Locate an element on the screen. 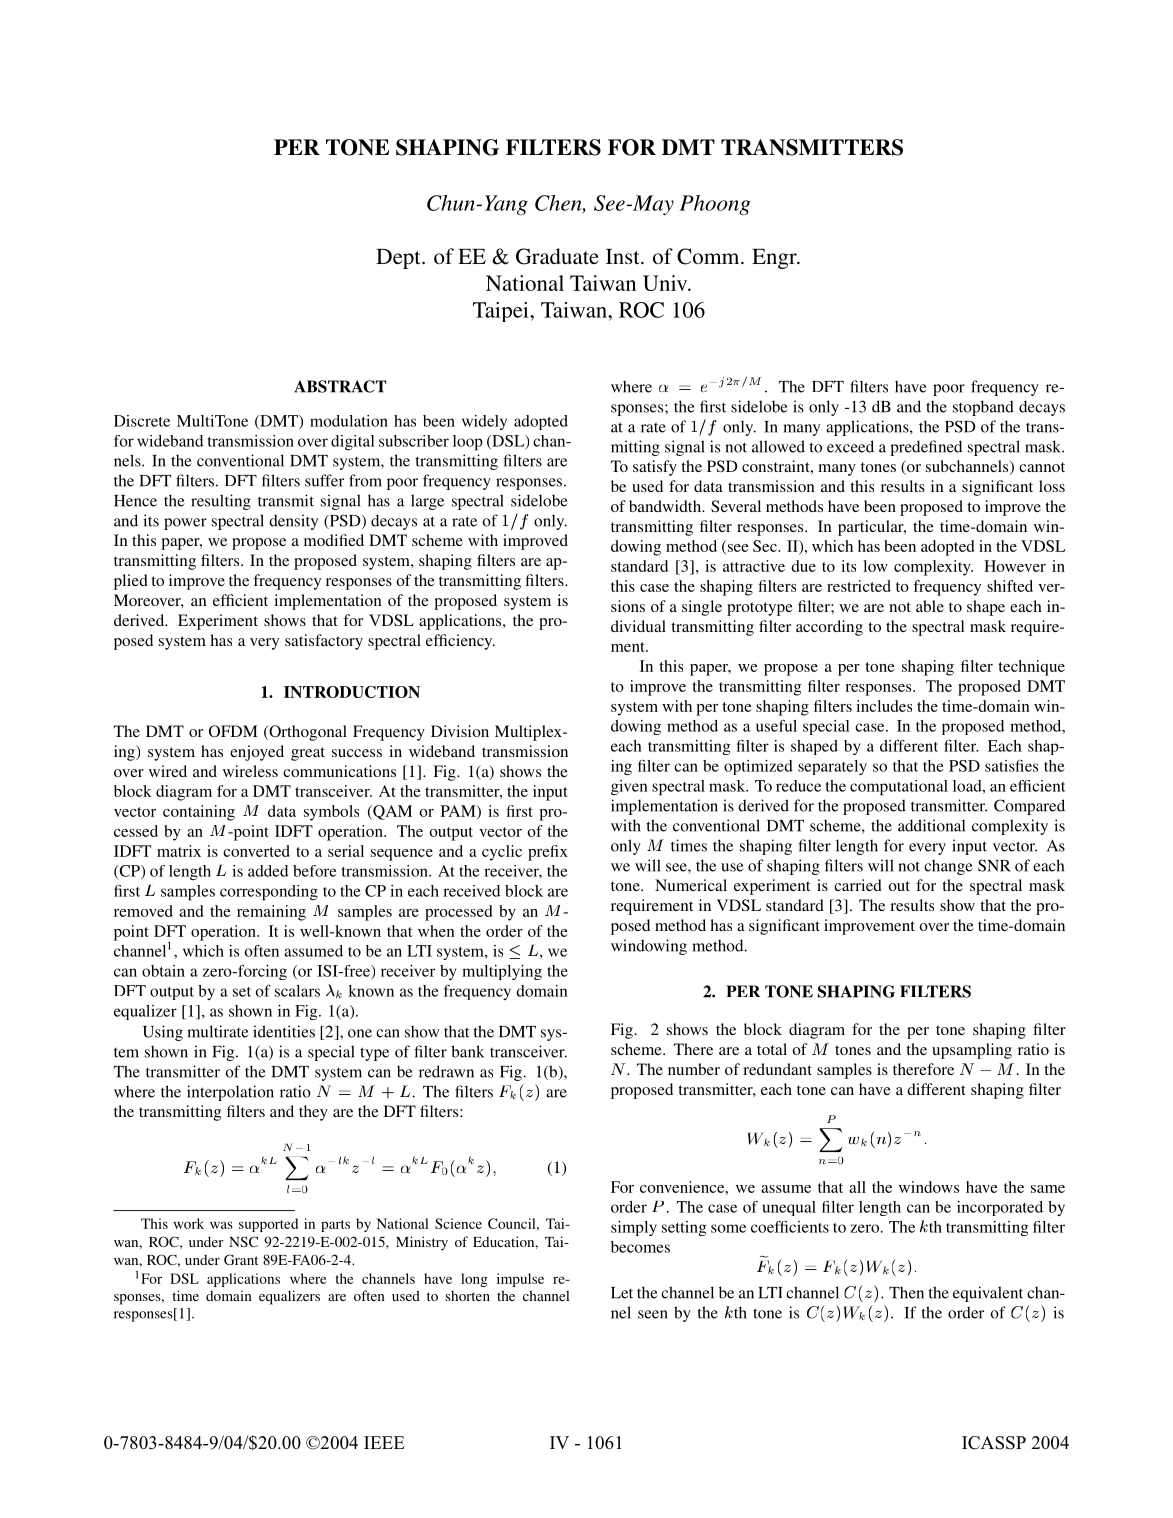 Image resolution: width=1173 pixels, height=1518 pixels. Inst is located at coordinates (624, 256).
